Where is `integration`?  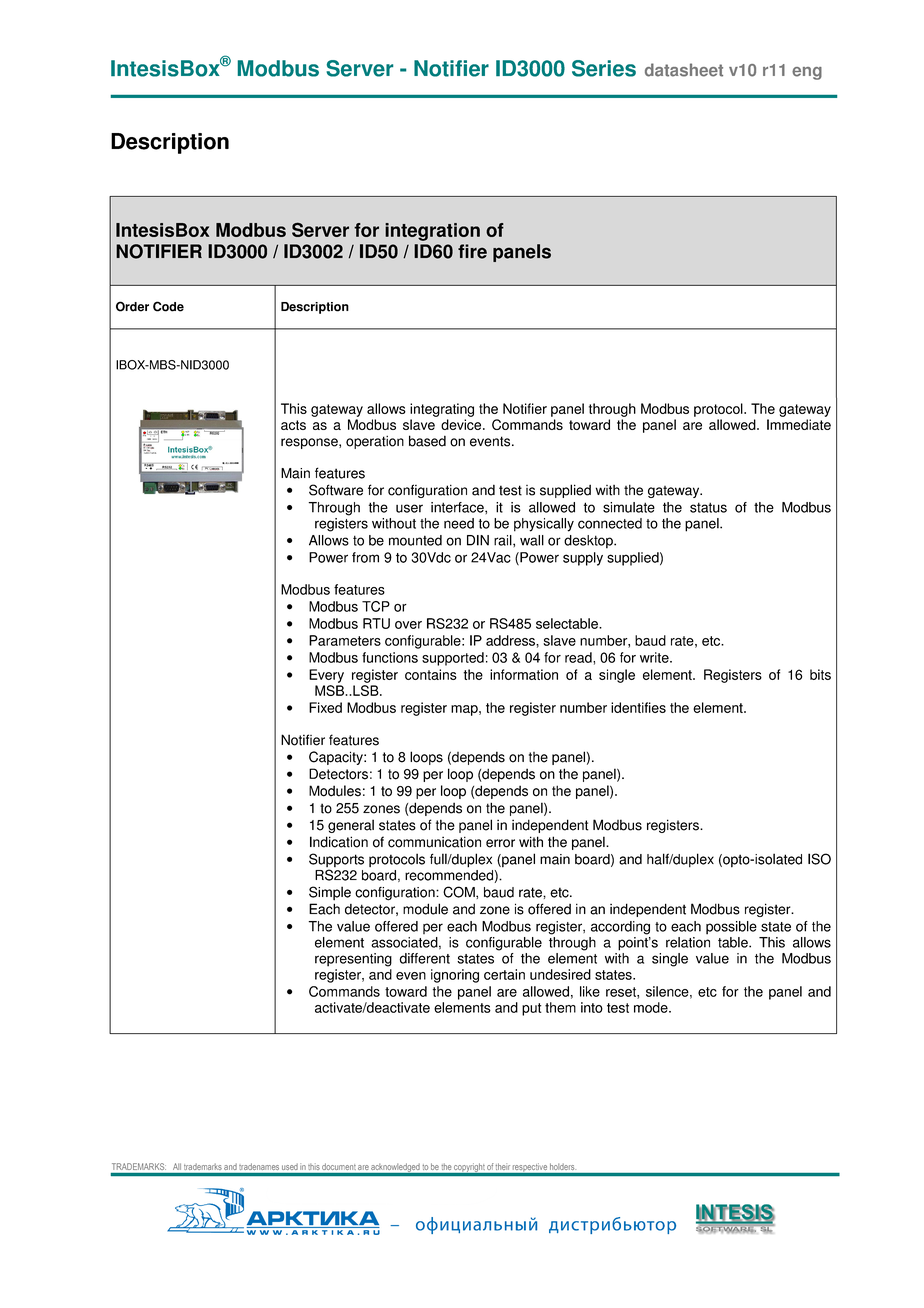
integration is located at coordinates (432, 232).
